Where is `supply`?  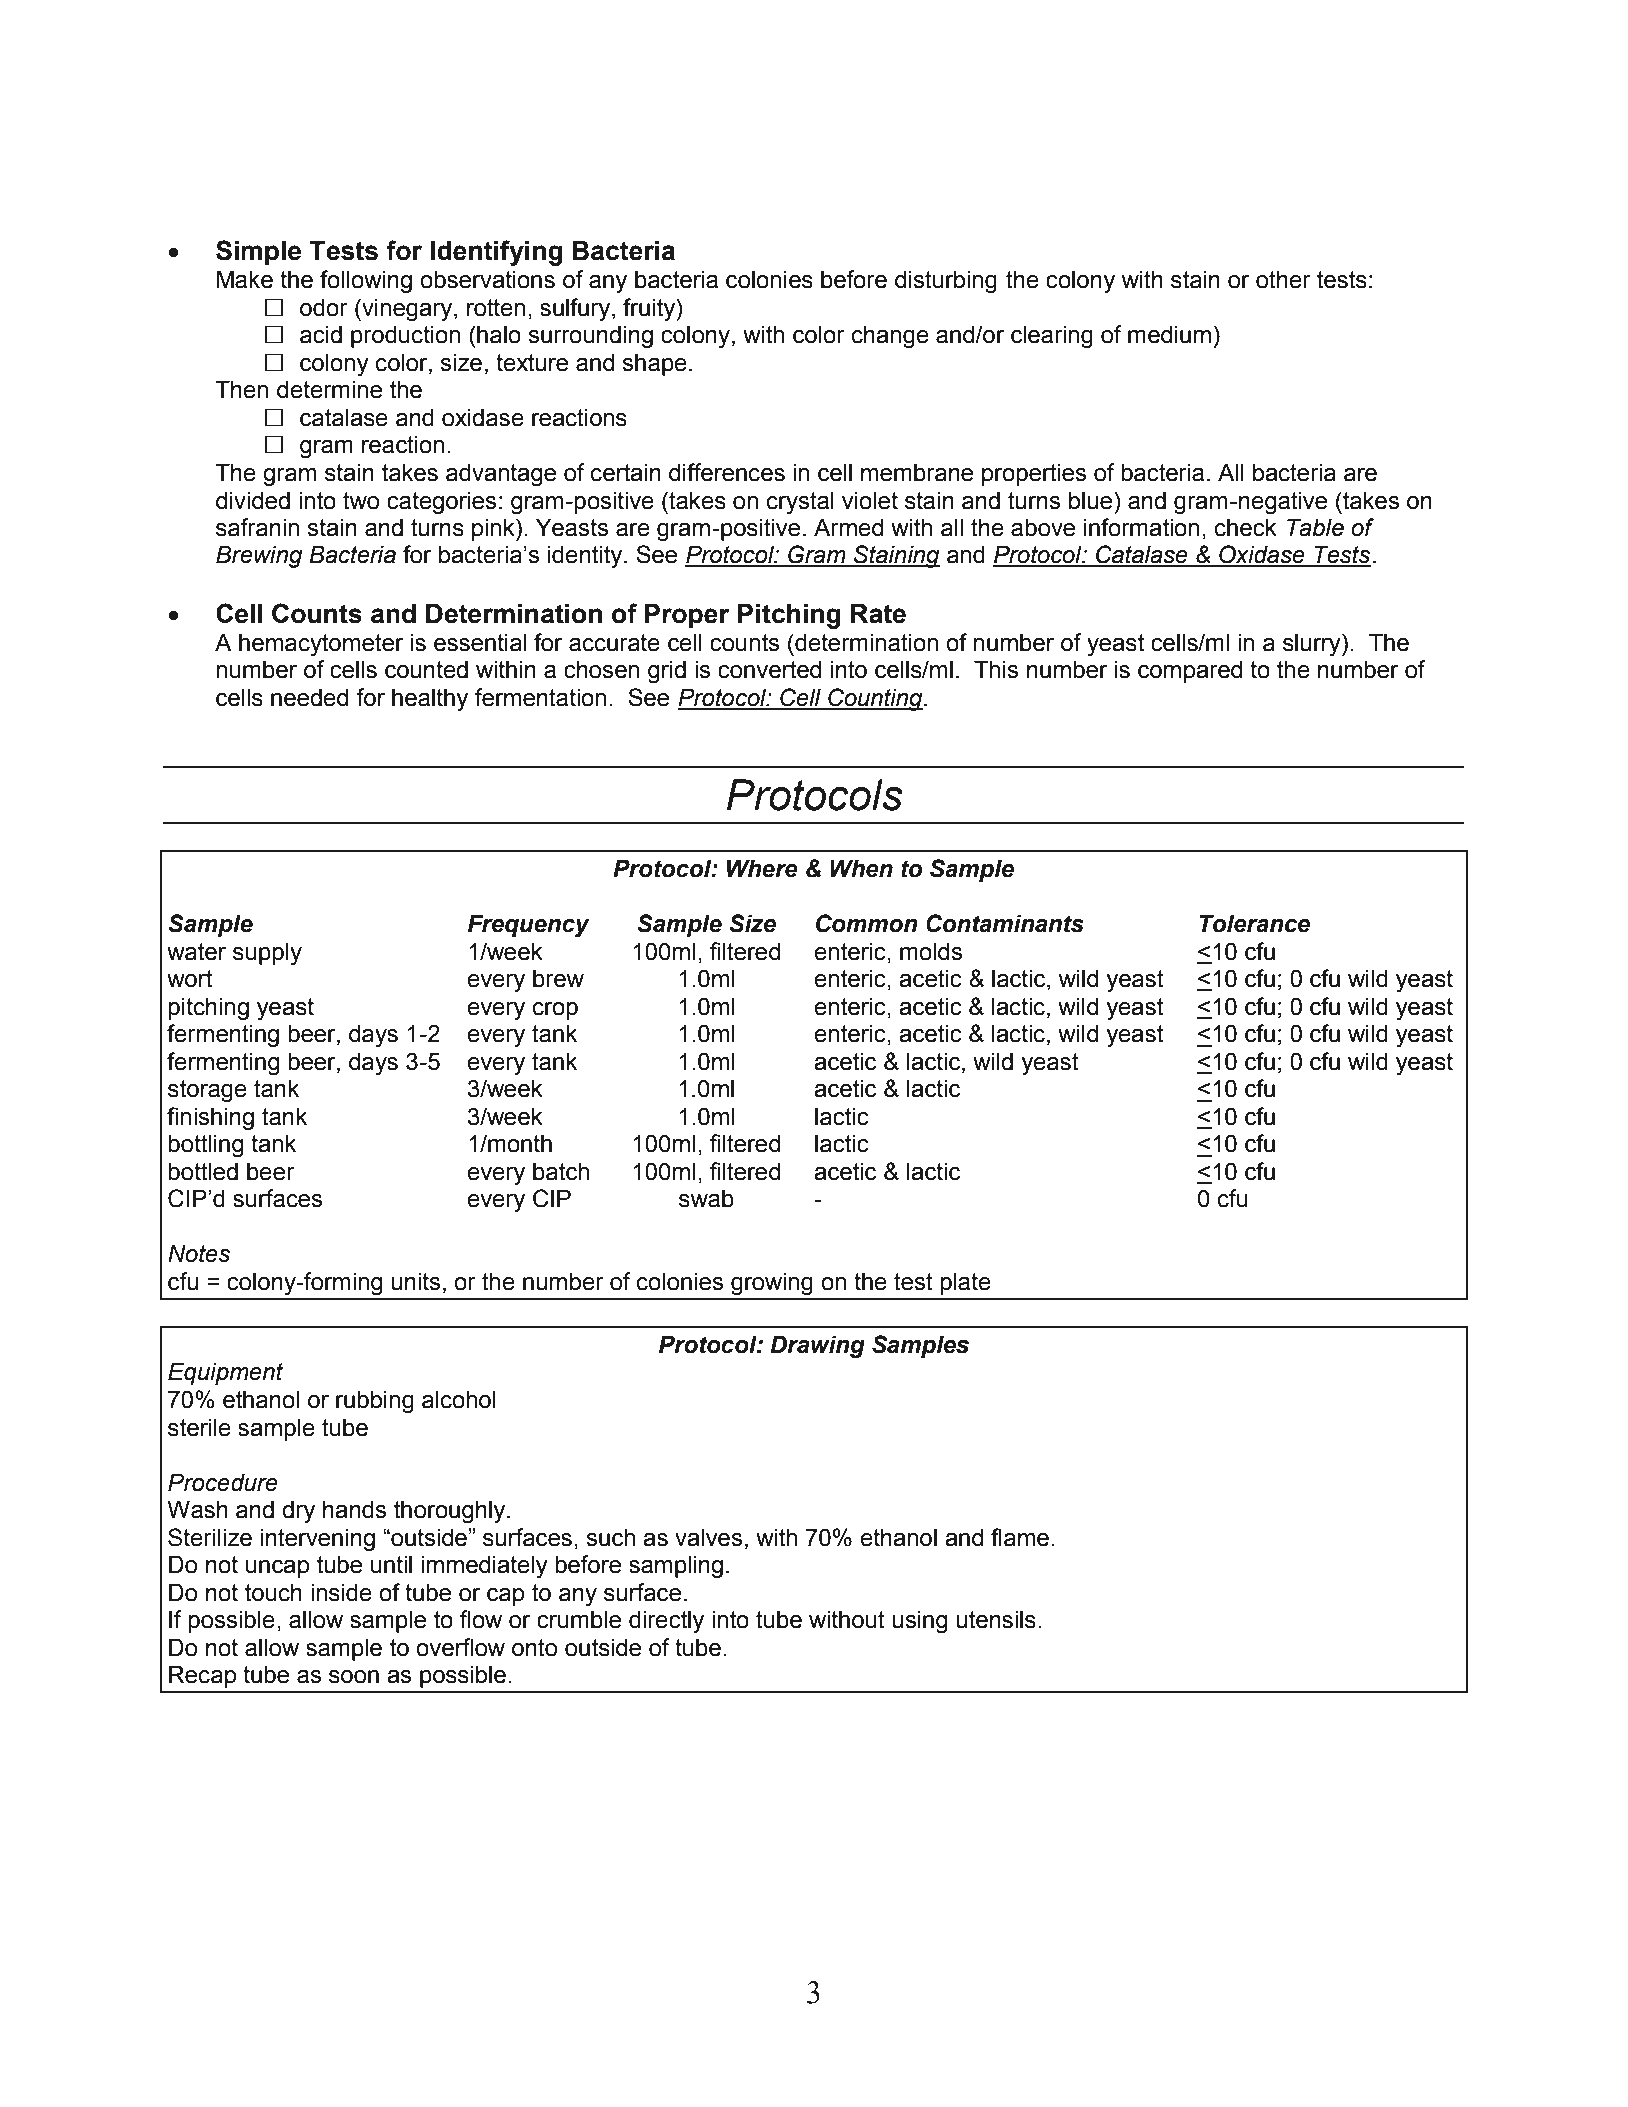
supply is located at coordinates (267, 954).
